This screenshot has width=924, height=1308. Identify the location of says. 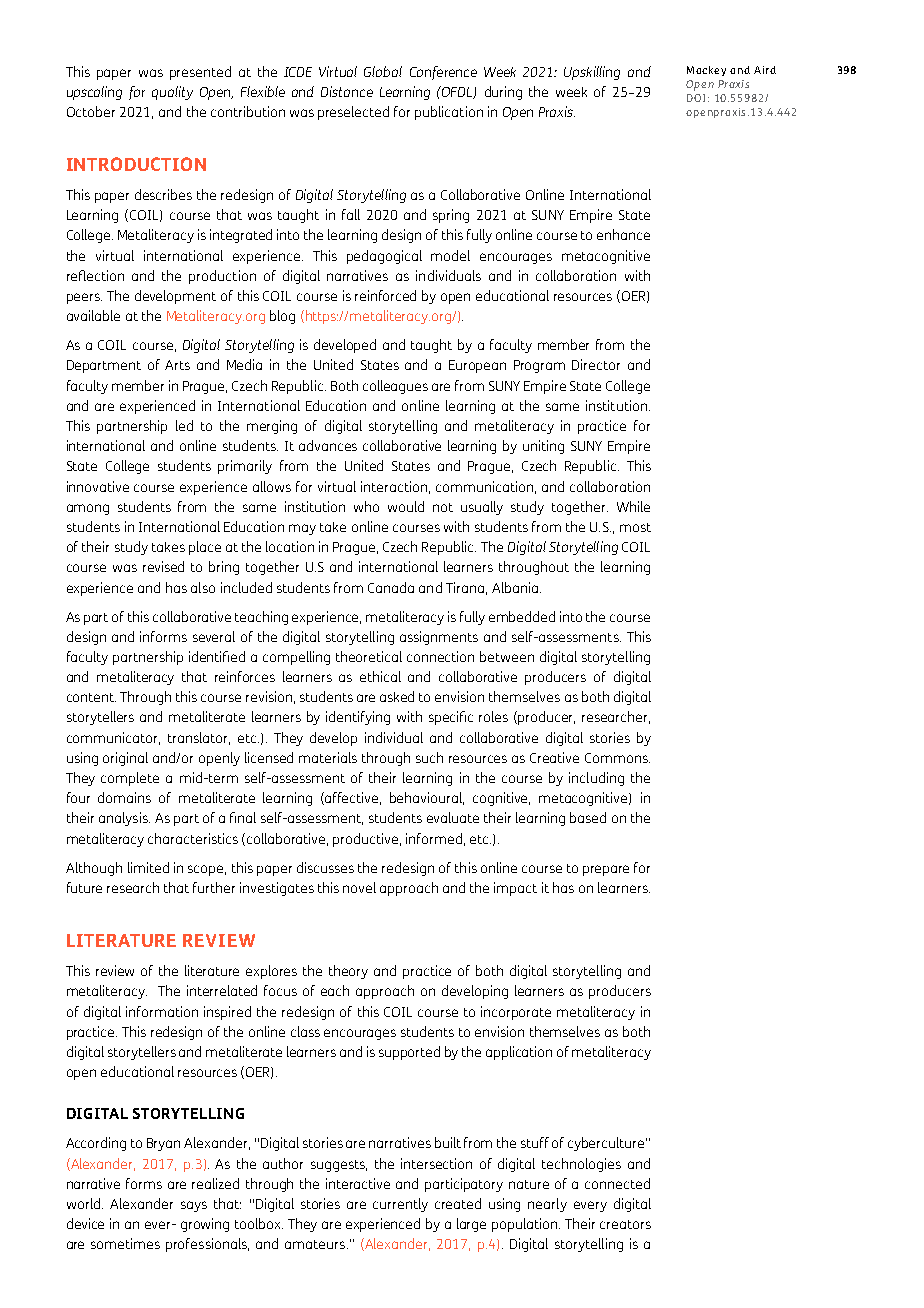
(194, 1206).
